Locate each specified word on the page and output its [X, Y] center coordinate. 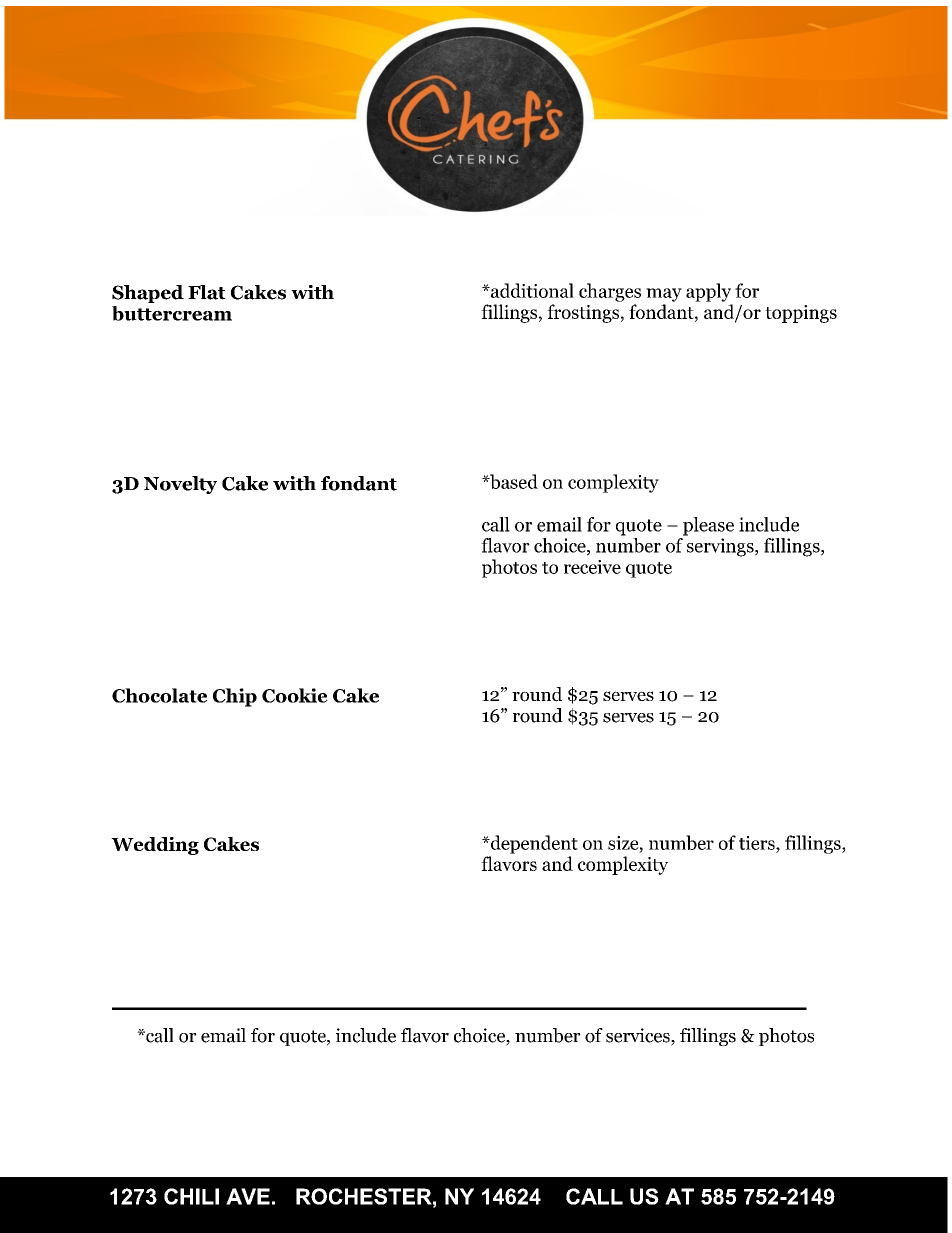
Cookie [295, 695]
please [708, 526]
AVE [248, 1196]
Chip [235, 697]
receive [592, 567]
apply [708, 292]
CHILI [191, 1196]
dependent [533, 844]
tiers [758, 843]
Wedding [155, 846]
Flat [207, 292]
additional [531, 290]
